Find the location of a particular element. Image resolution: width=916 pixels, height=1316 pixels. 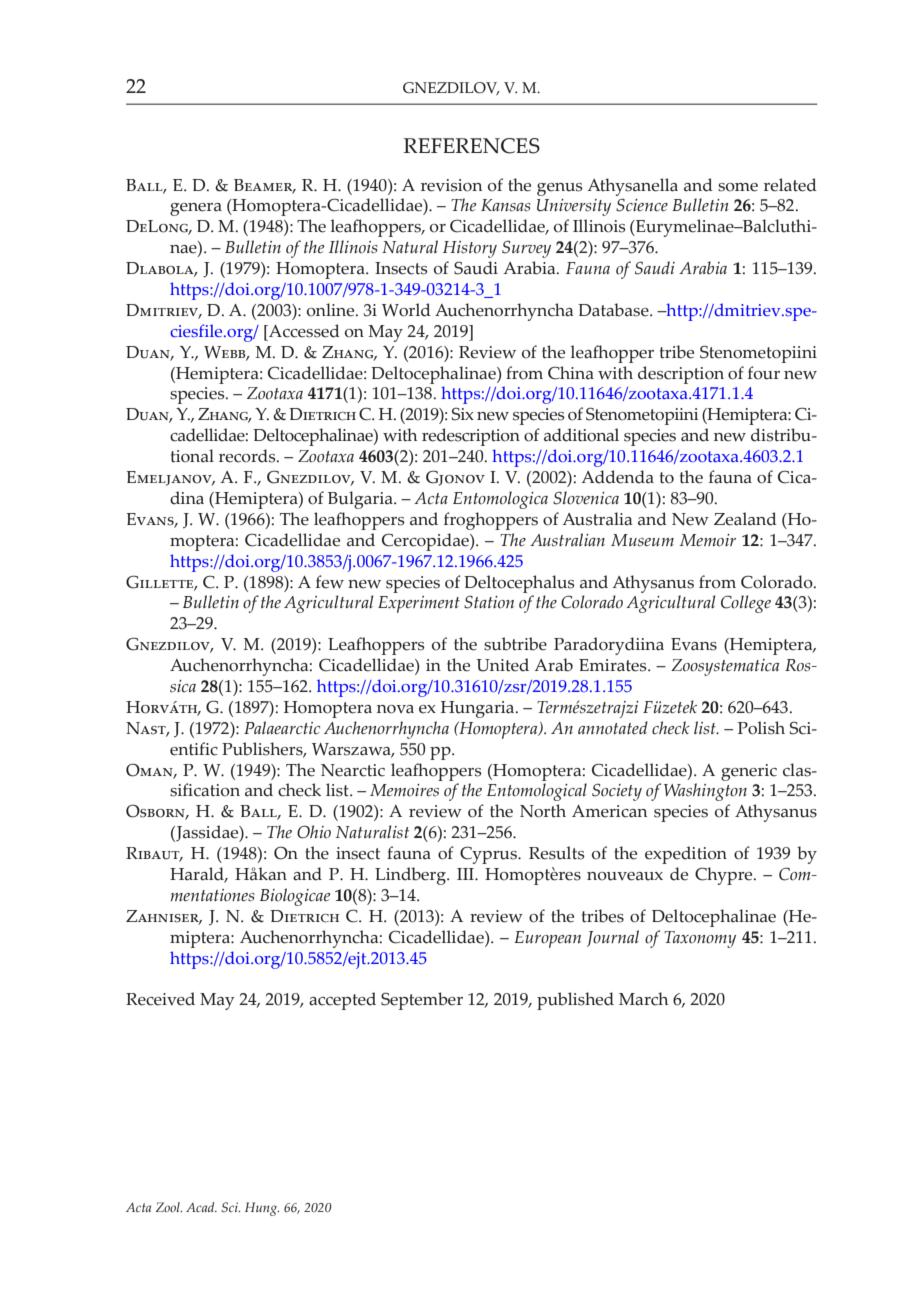

March is located at coordinates (643, 999).
